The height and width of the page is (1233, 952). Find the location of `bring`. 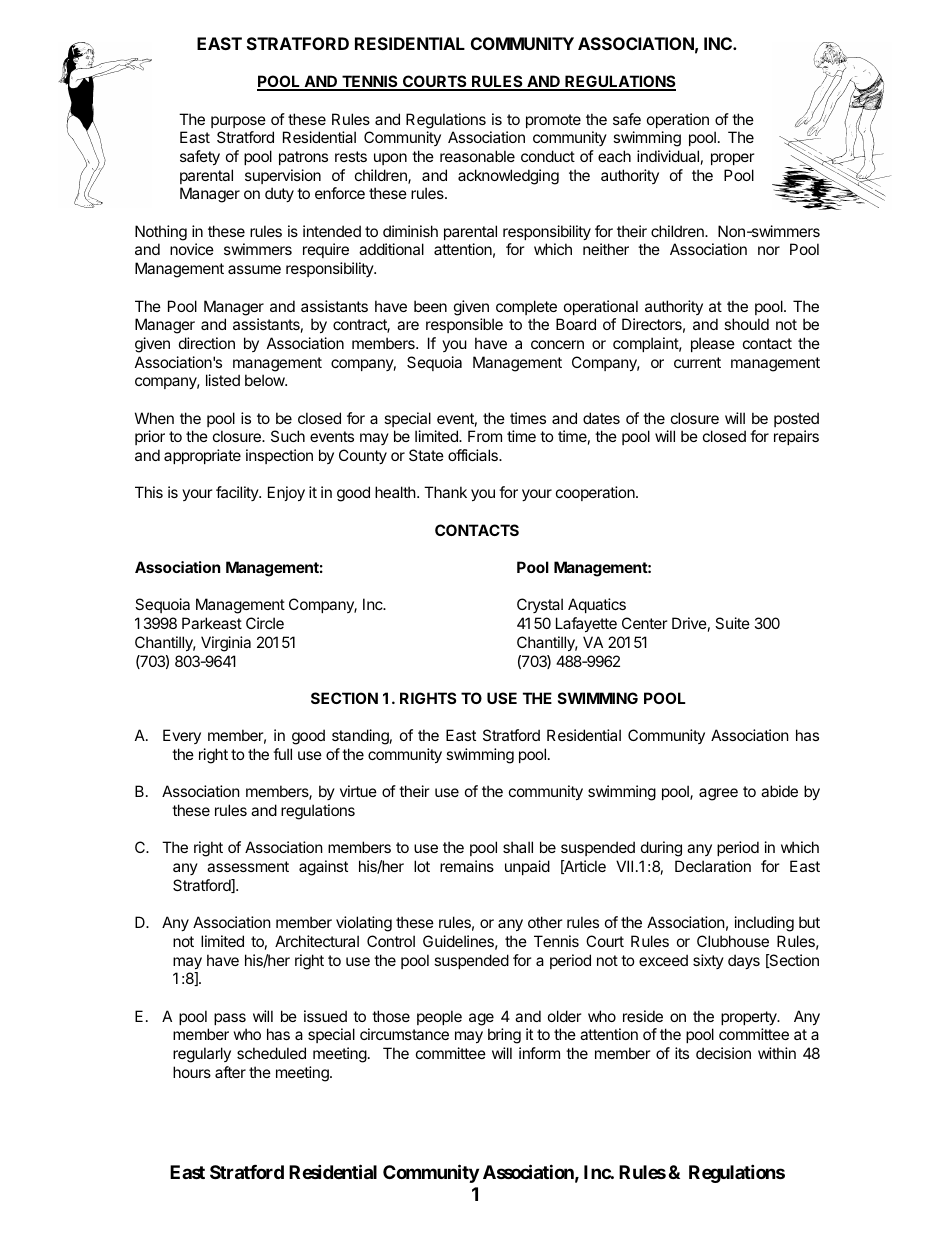

bring is located at coordinates (504, 1036).
